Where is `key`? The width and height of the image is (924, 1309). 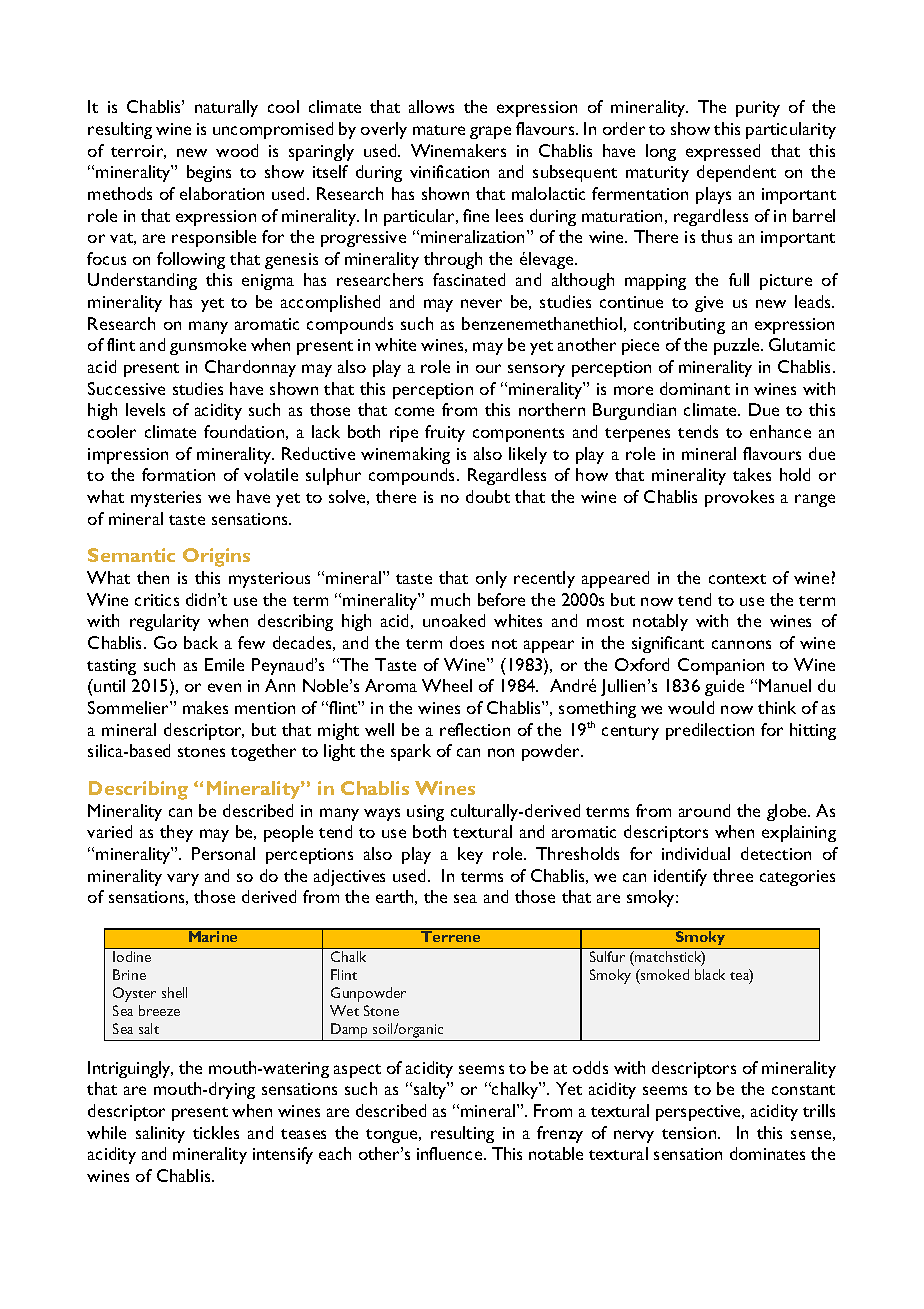
key is located at coordinates (470, 855).
